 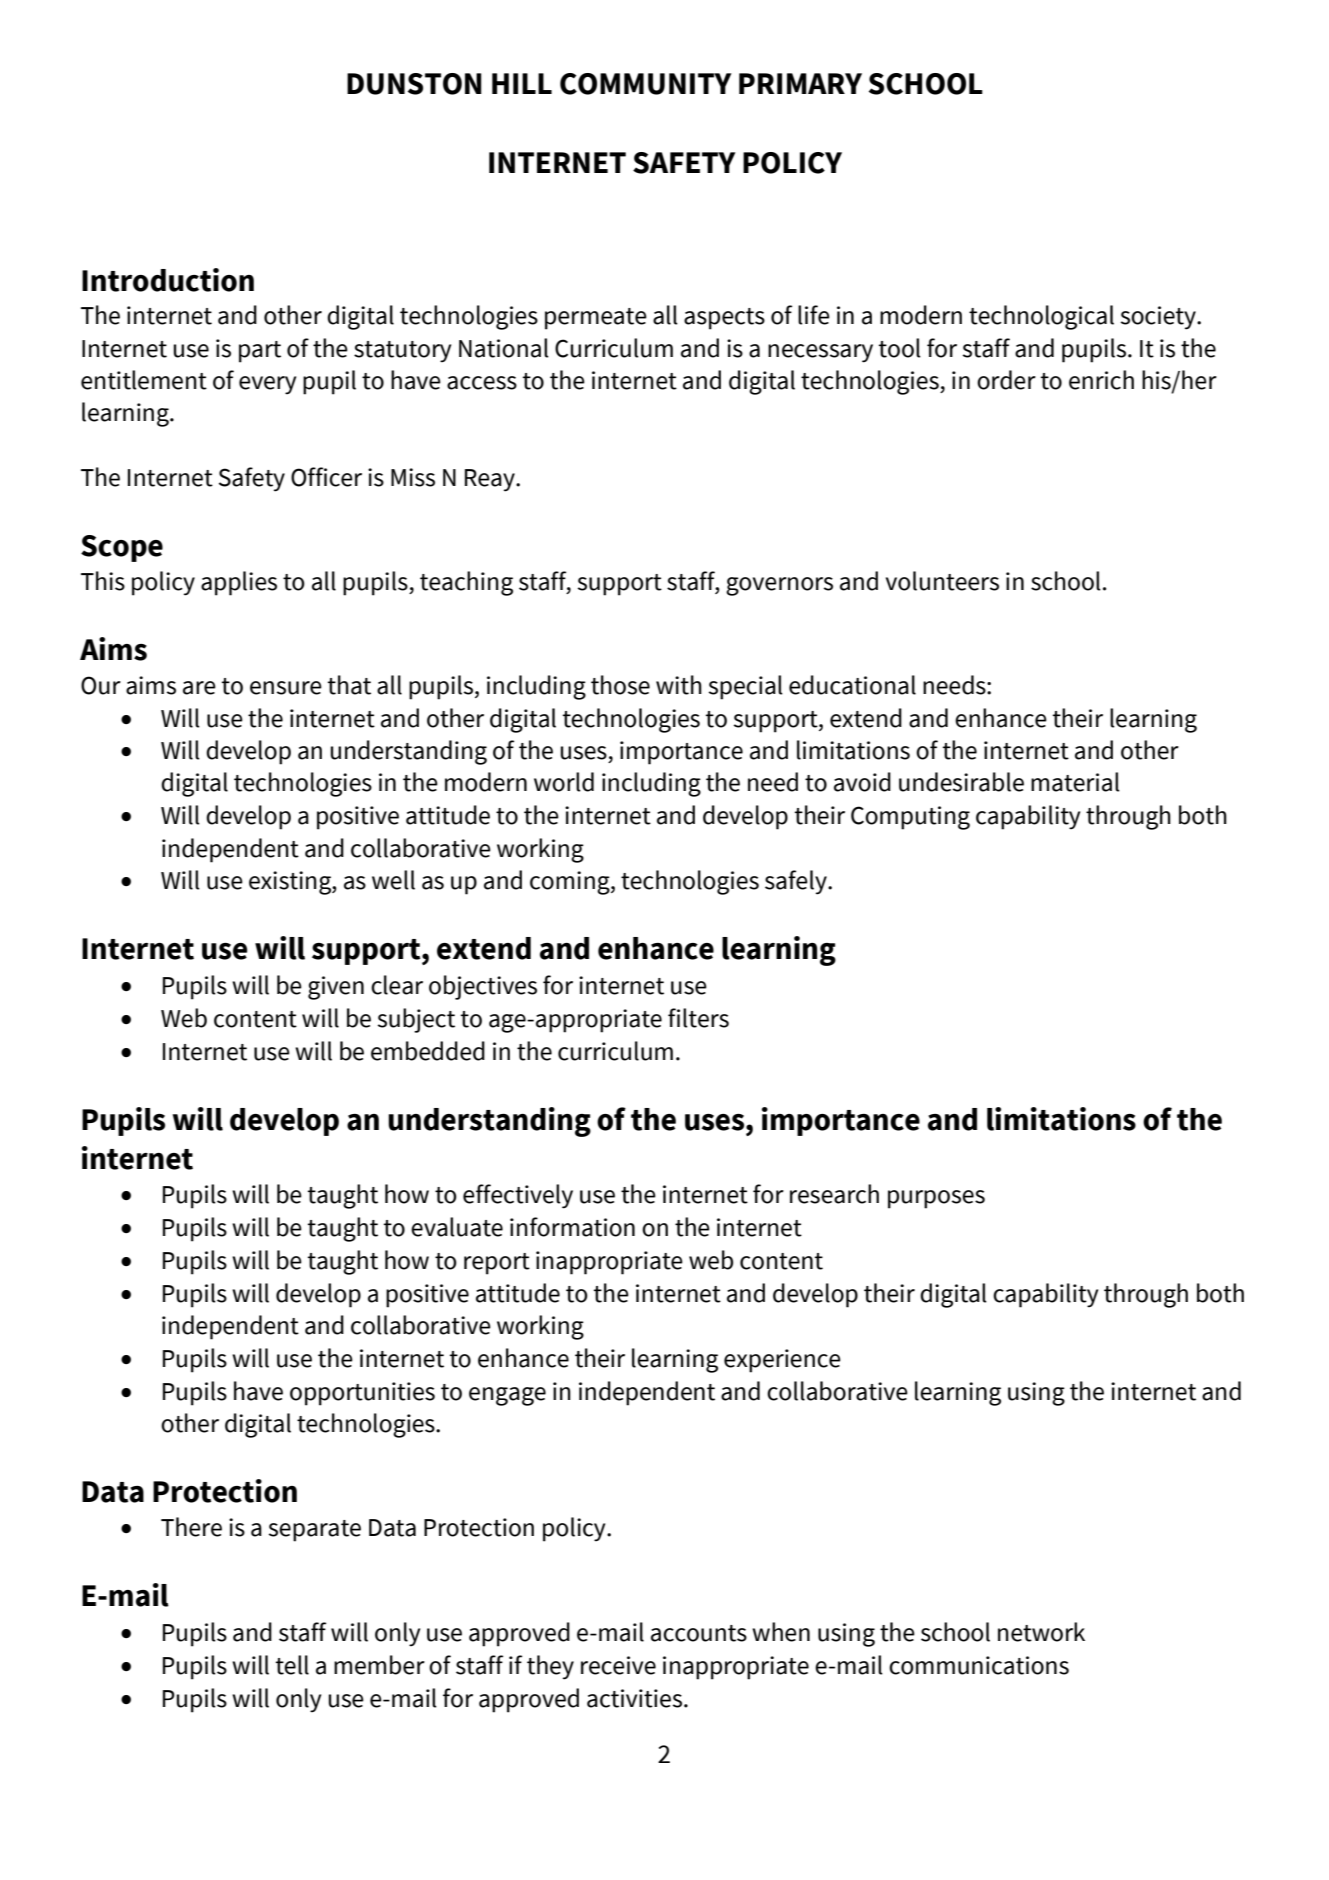 What do you see at coordinates (1006, 380) in the image?
I see `order` at bounding box center [1006, 380].
